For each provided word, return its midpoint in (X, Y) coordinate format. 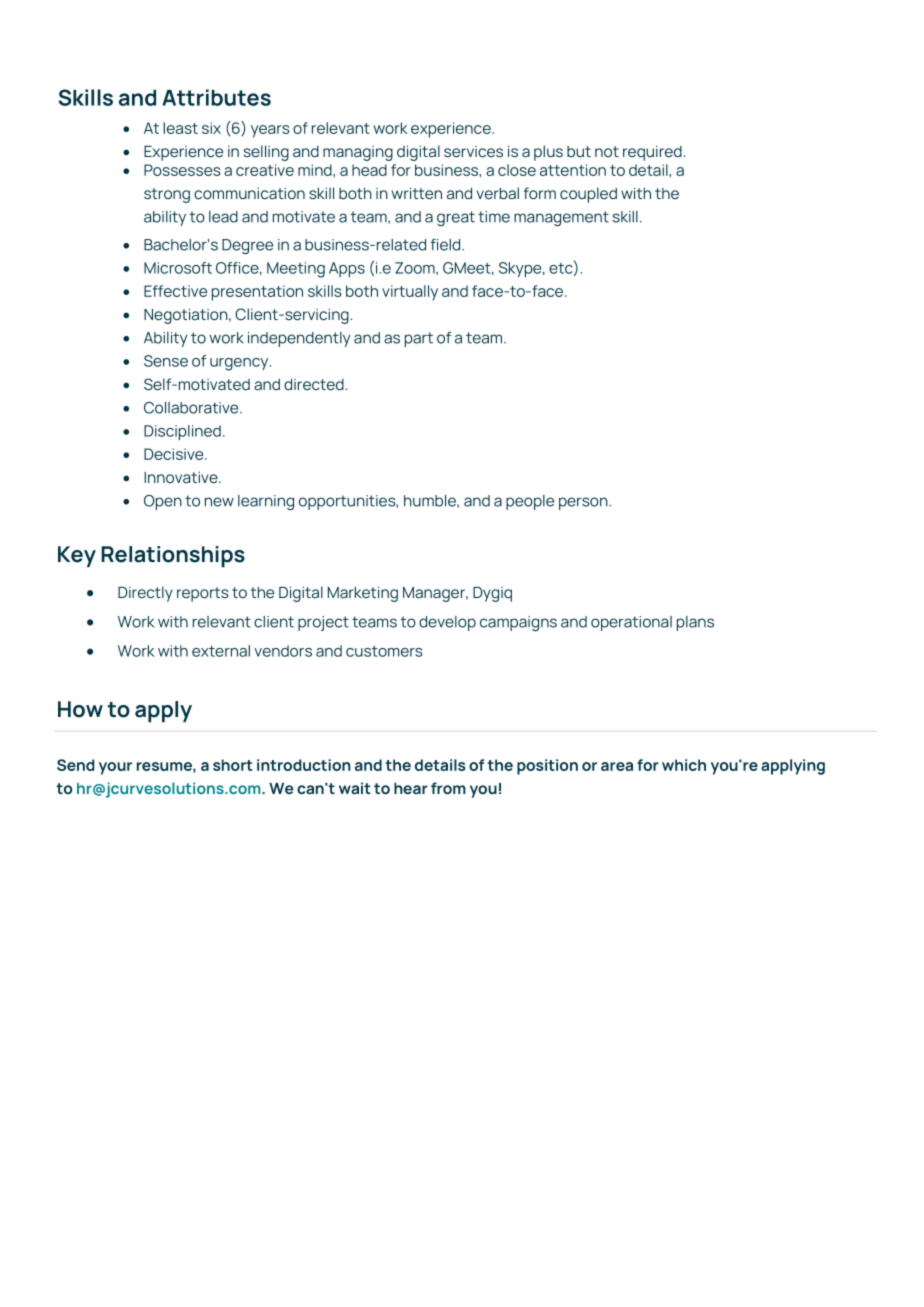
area (617, 766)
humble (431, 501)
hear (411, 788)
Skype (521, 269)
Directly (145, 594)
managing (358, 153)
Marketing (363, 594)
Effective (175, 291)
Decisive (175, 454)
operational (631, 623)
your (115, 768)
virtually (410, 293)
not (607, 151)
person (584, 503)
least (180, 128)
